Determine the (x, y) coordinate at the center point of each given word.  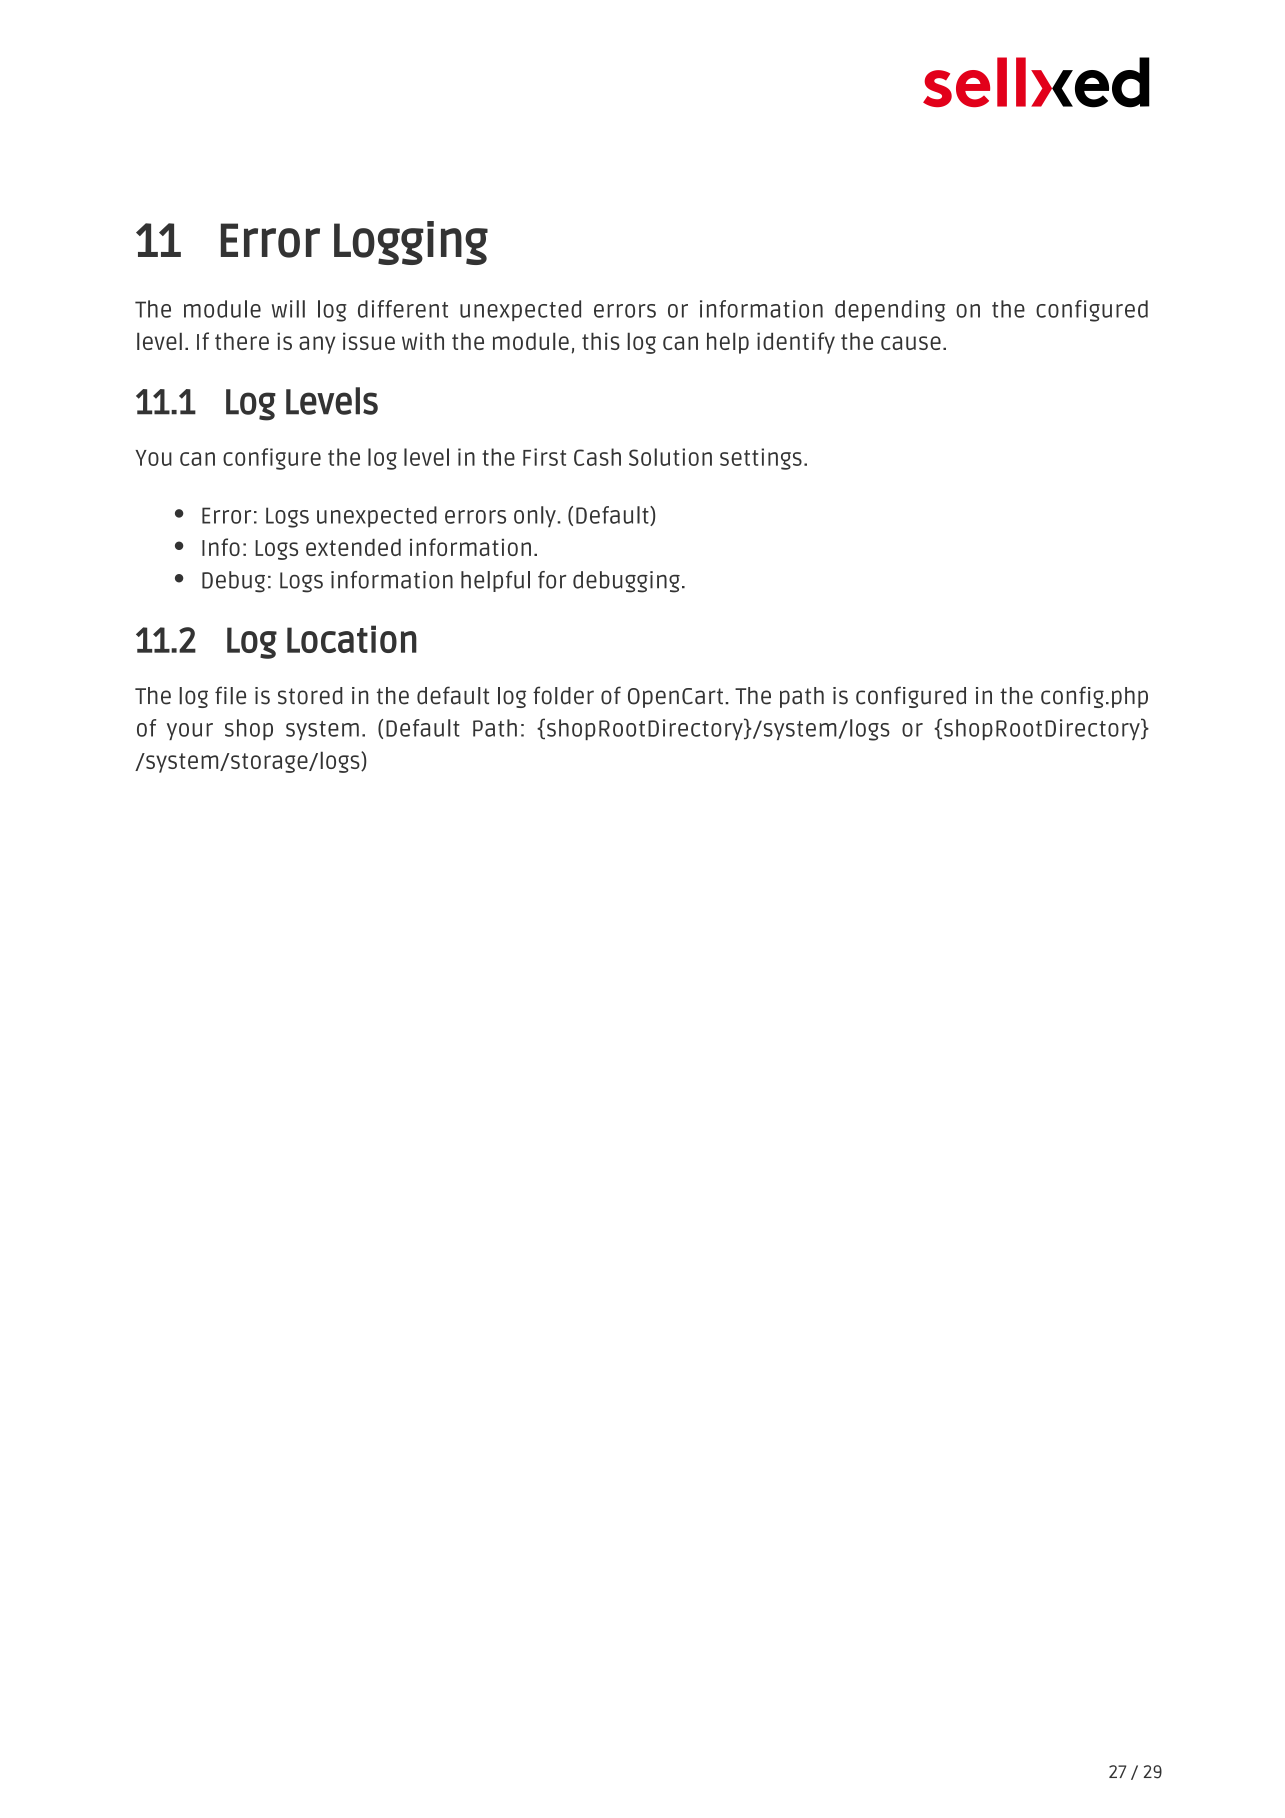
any (317, 345)
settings (761, 459)
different (403, 309)
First (544, 457)
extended (353, 547)
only (536, 516)
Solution (670, 457)
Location (352, 639)
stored (310, 696)
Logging (411, 243)
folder (563, 695)
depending (890, 311)
